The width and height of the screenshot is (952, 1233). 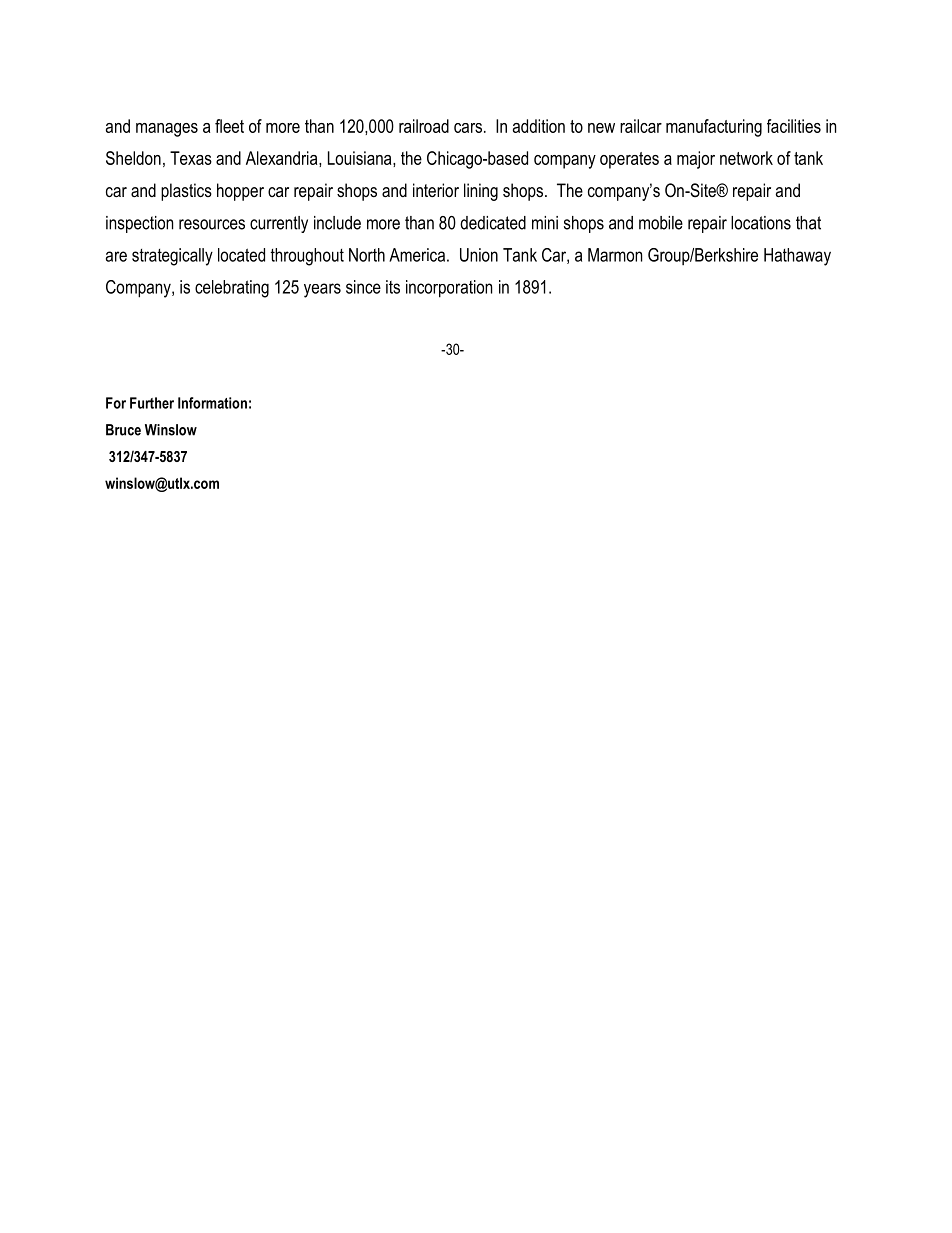 What do you see at coordinates (469, 128) in the screenshot?
I see `cars` at bounding box center [469, 128].
